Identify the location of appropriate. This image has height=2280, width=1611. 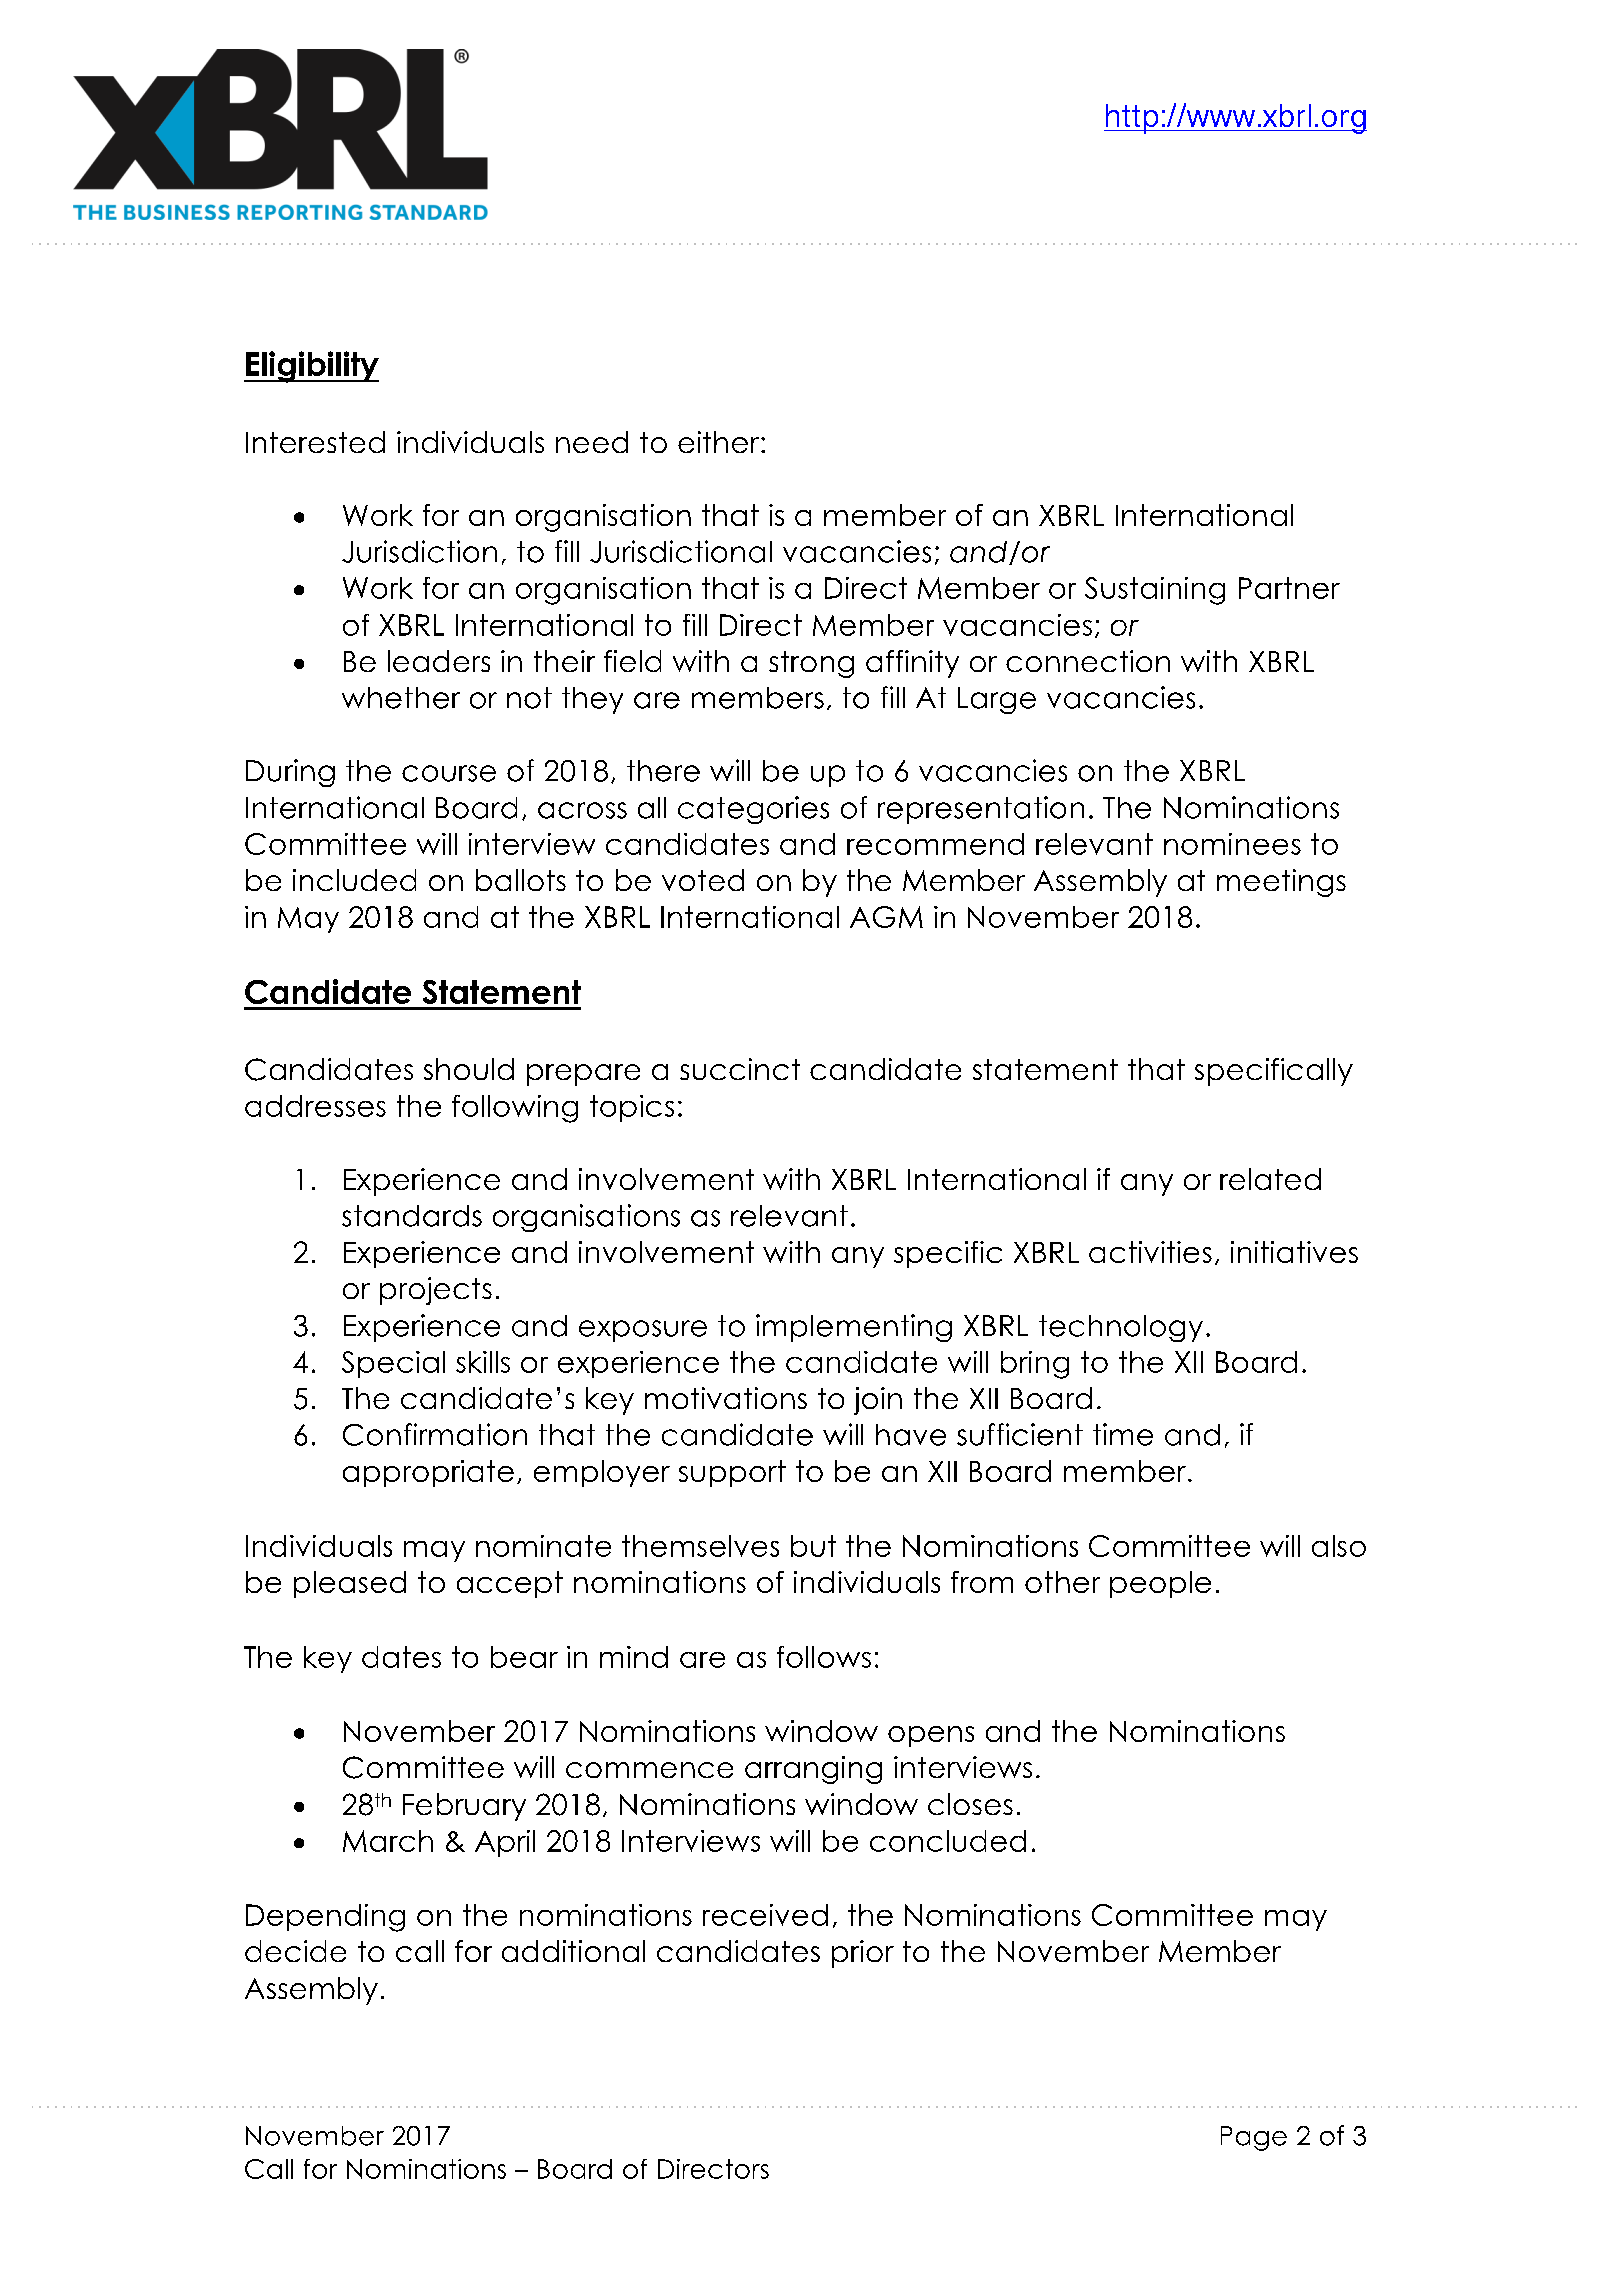
(428, 1473).
